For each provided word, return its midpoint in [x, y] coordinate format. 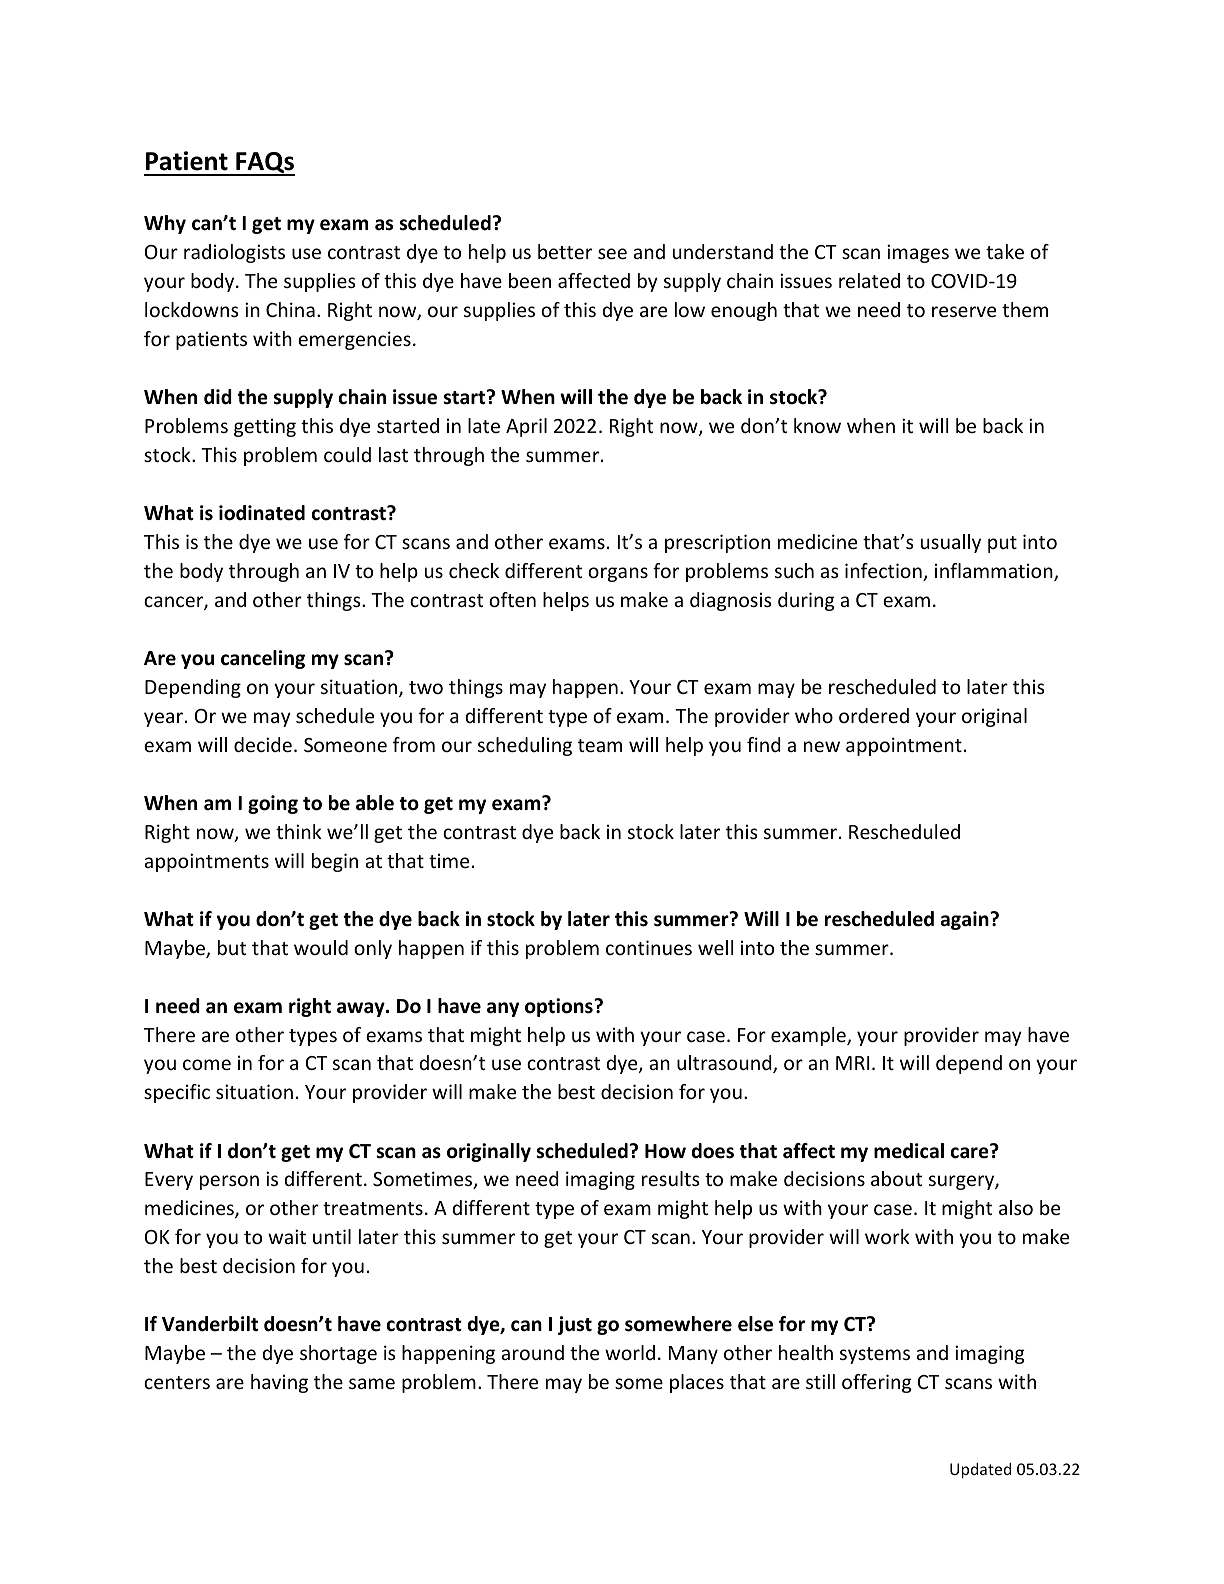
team [600, 745]
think [299, 831]
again [966, 920]
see [612, 253]
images [918, 253]
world [630, 1352]
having [279, 1383]
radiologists [234, 253]
